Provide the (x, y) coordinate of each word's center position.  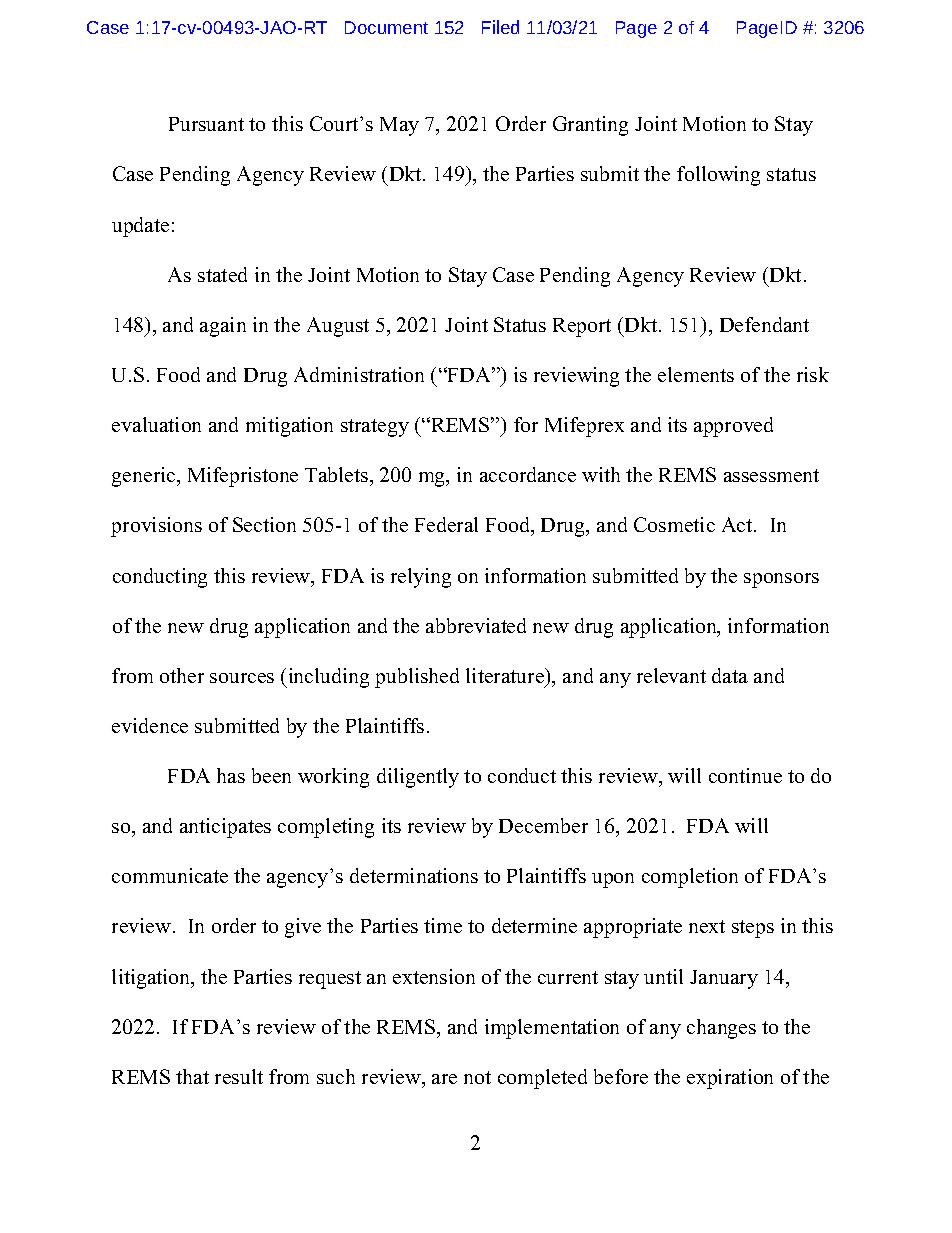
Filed (500, 27)
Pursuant (206, 124)
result (239, 1076)
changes (721, 1029)
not (477, 1077)
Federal (446, 524)
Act (738, 524)
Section (264, 524)
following (718, 176)
